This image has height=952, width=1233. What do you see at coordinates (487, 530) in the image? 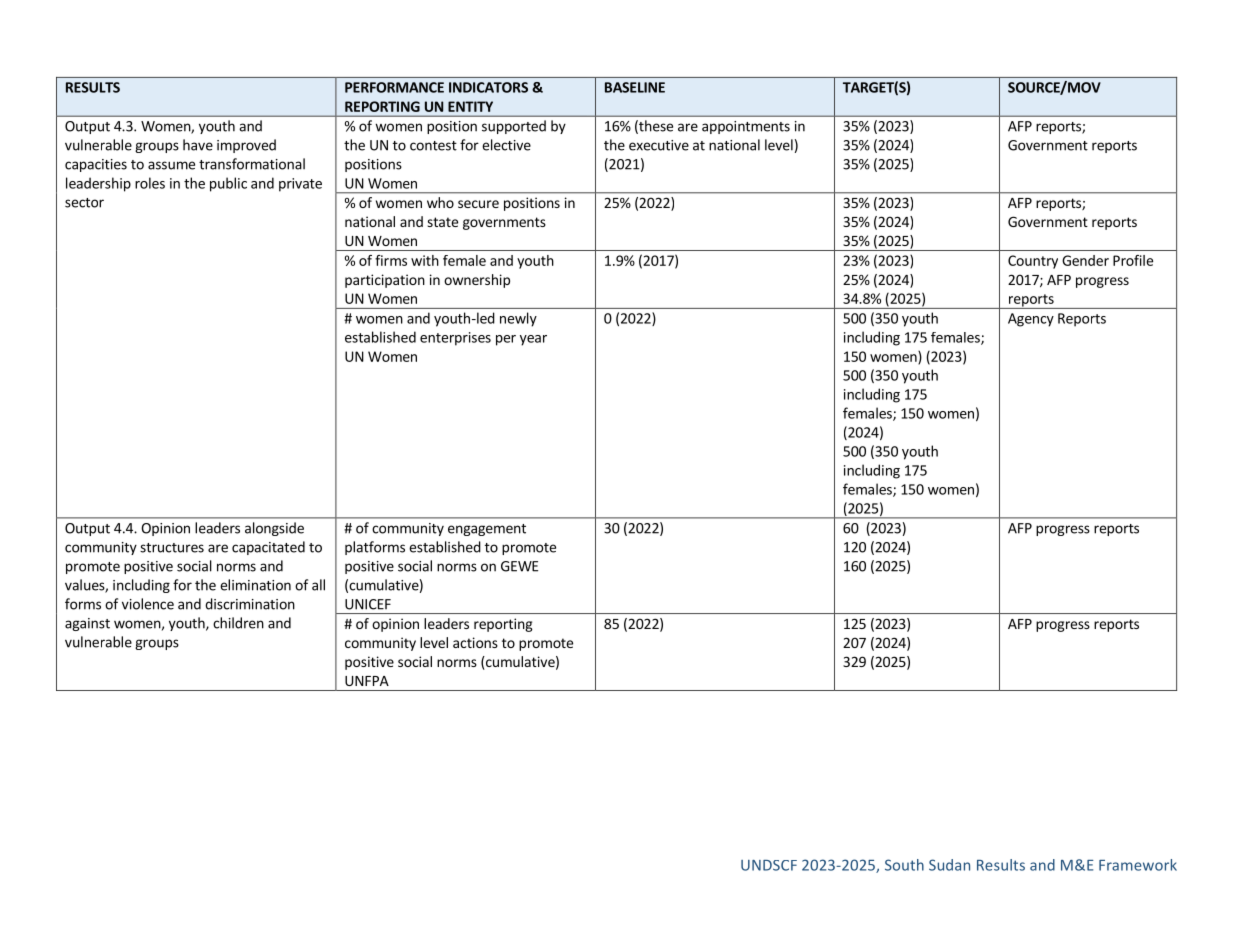
I see `engagement` at bounding box center [487, 530].
